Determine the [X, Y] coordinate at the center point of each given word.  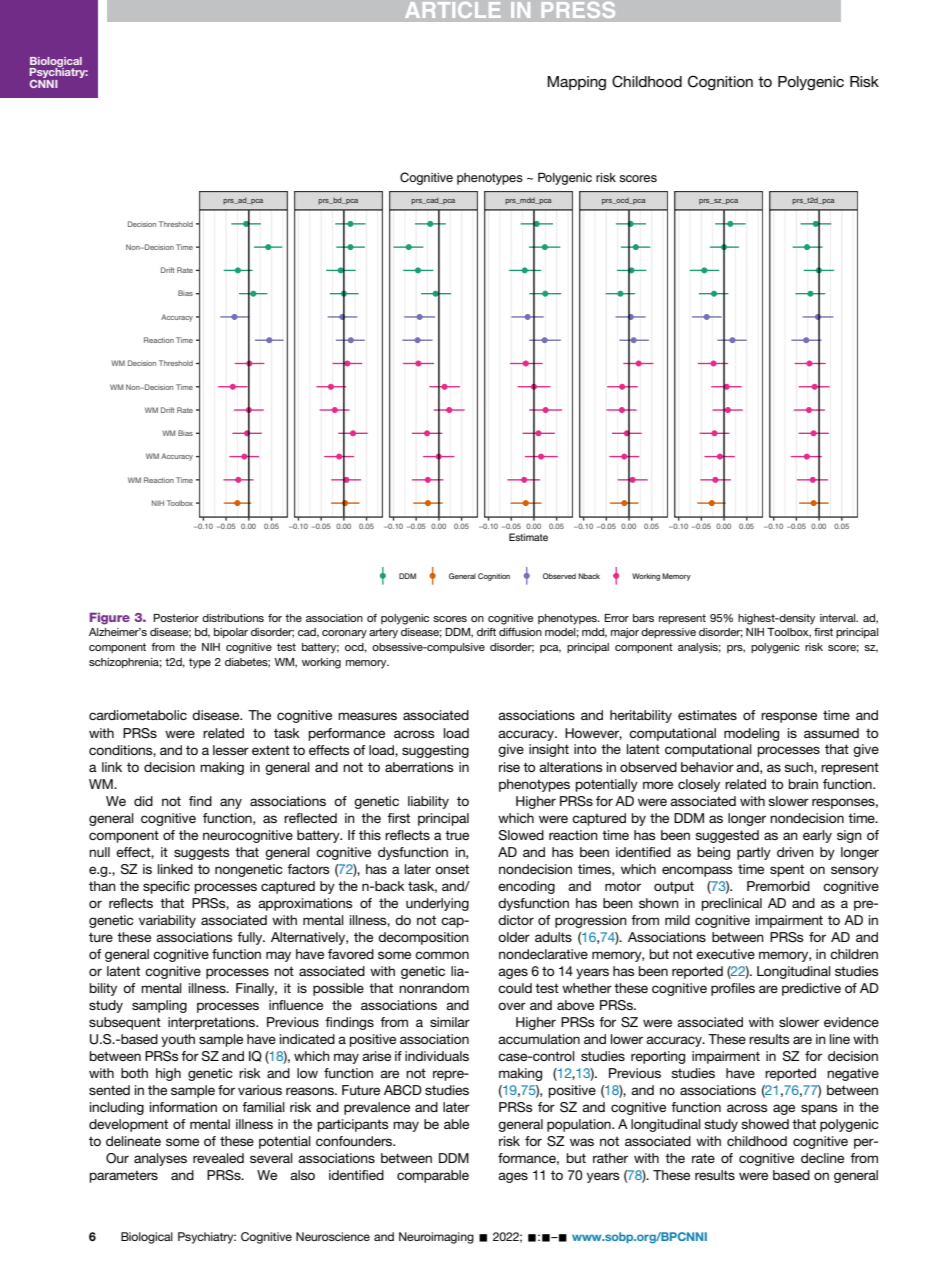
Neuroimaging [436, 1238]
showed [765, 1124]
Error [616, 618]
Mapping [576, 83]
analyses [160, 1159]
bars [643, 618]
